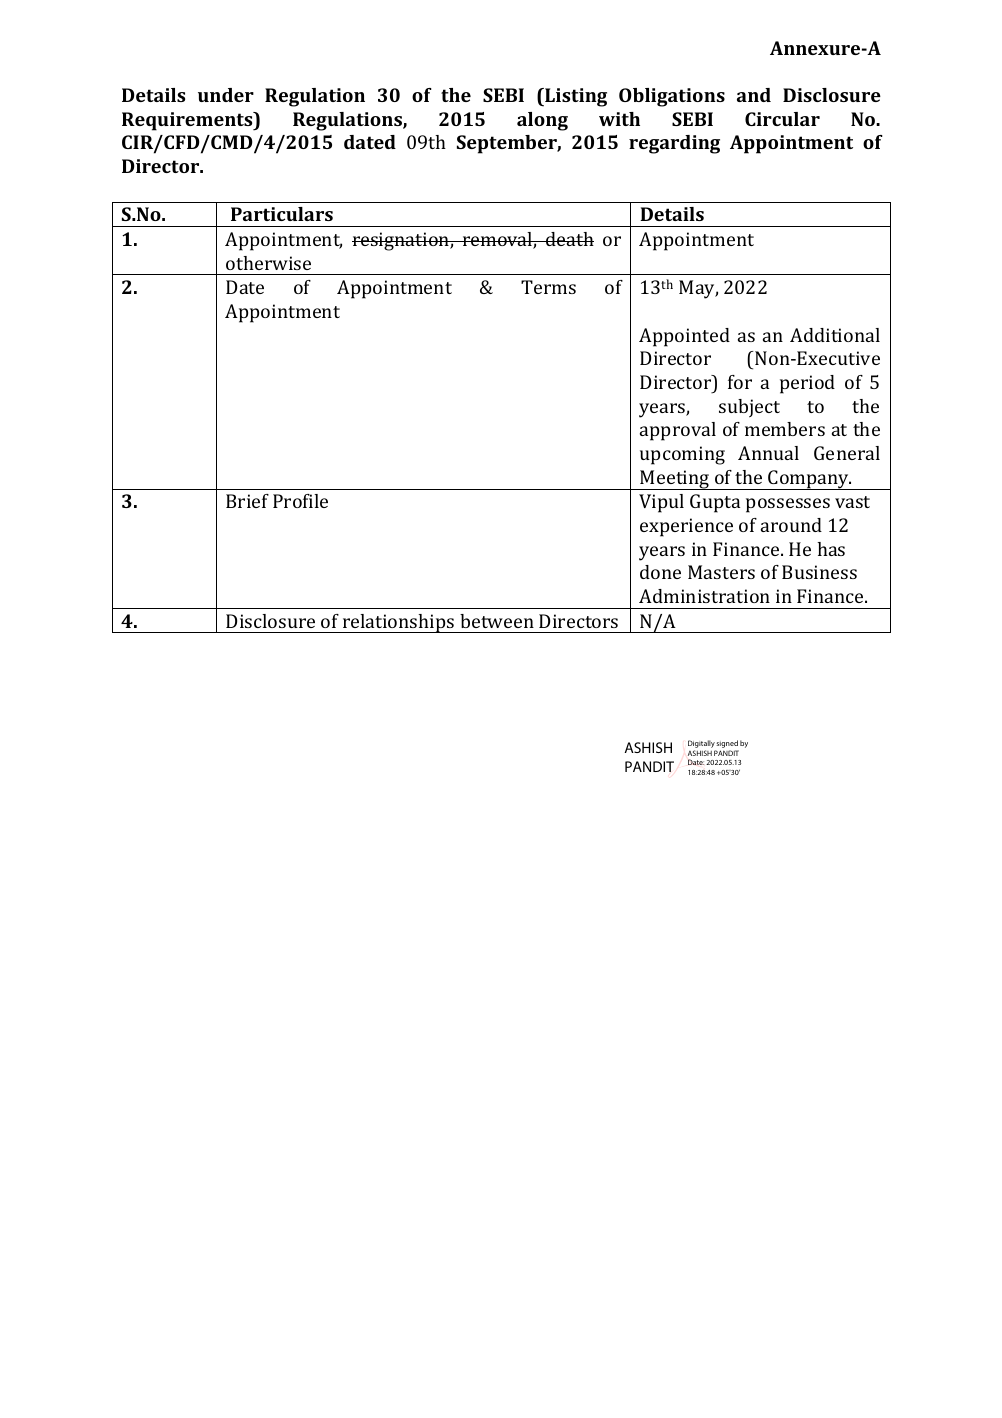  What do you see at coordinates (542, 121) in the page?
I see `along` at bounding box center [542, 121].
